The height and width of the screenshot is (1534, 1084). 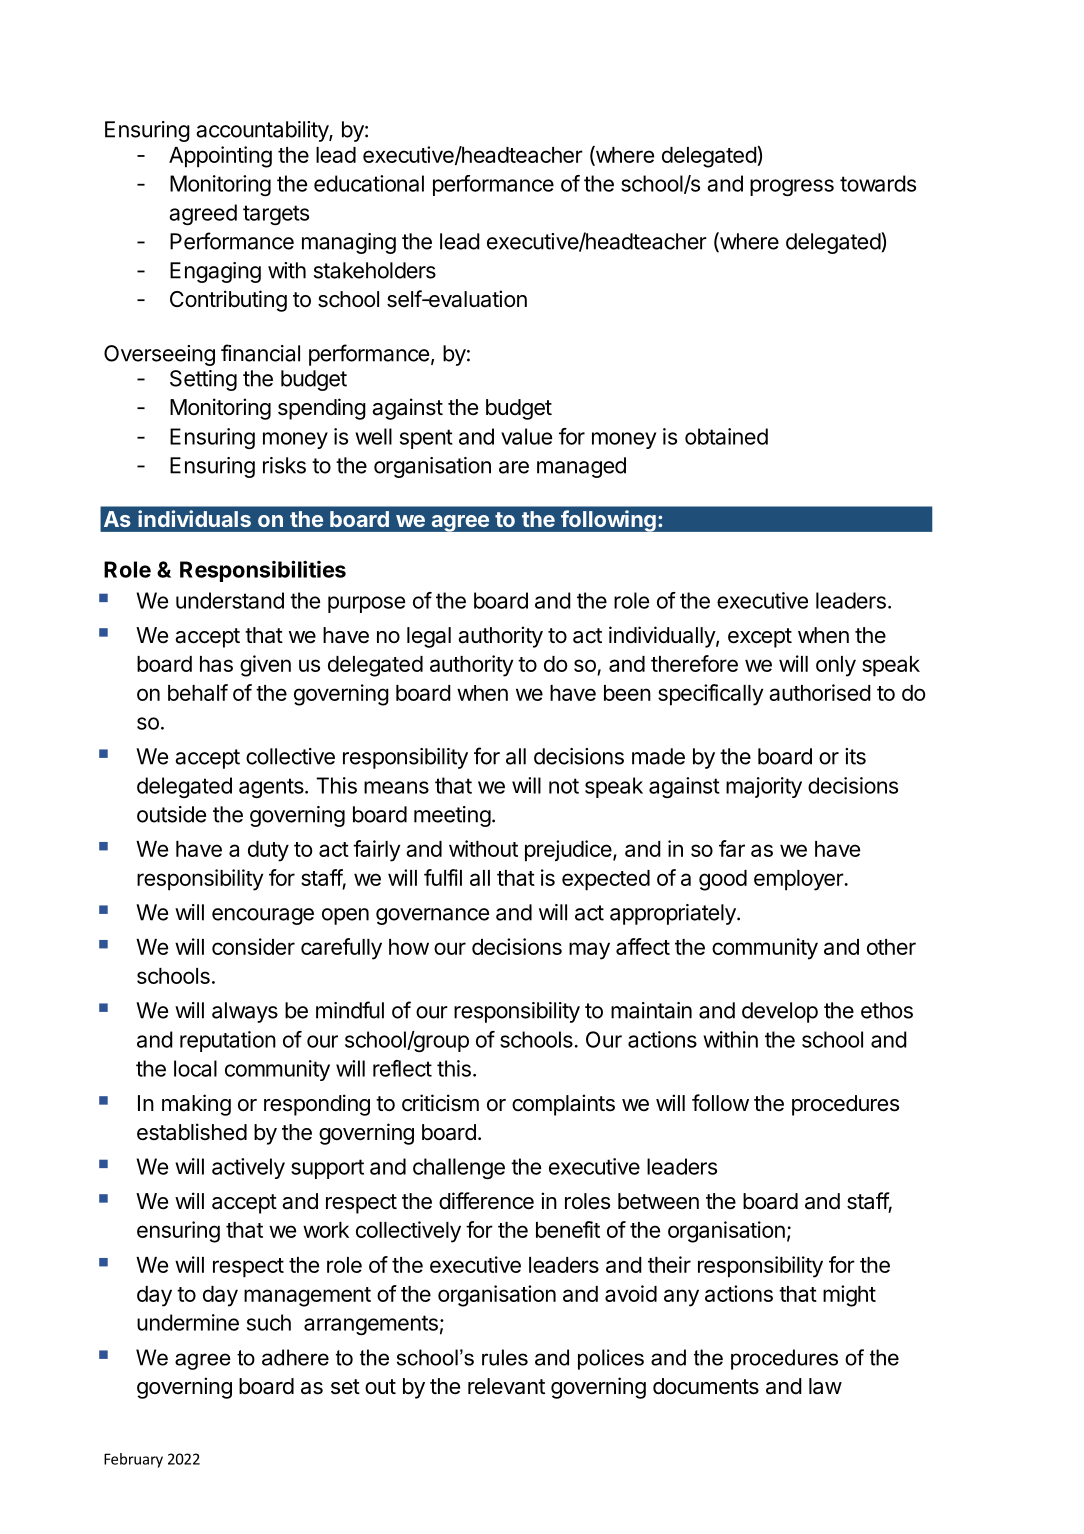 What do you see at coordinates (506, 1386) in the screenshot?
I see `relevant` at bounding box center [506, 1386].
